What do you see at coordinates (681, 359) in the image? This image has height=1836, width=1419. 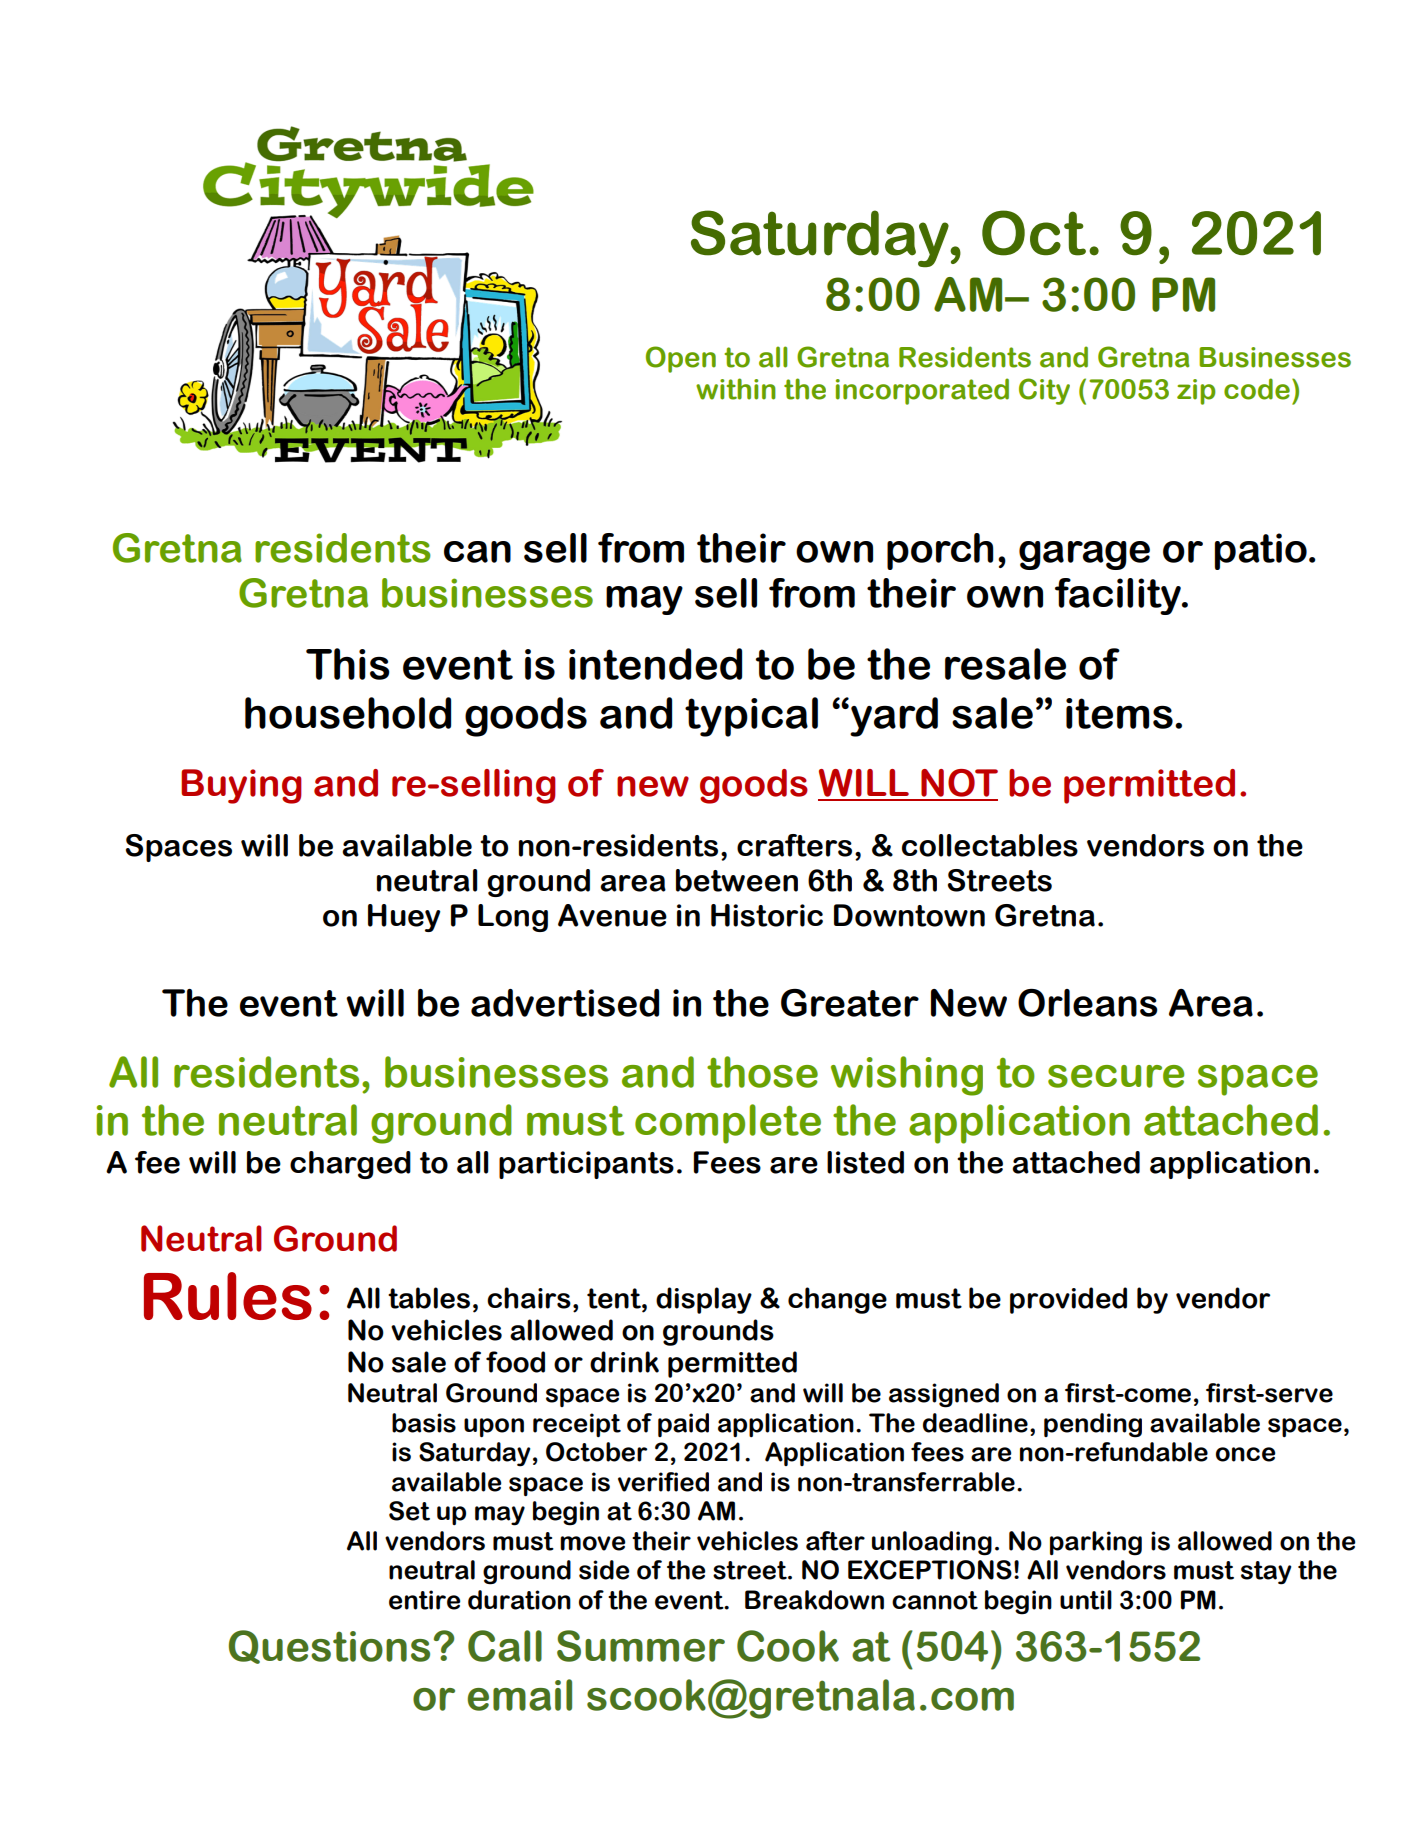 I see `Open` at bounding box center [681, 359].
